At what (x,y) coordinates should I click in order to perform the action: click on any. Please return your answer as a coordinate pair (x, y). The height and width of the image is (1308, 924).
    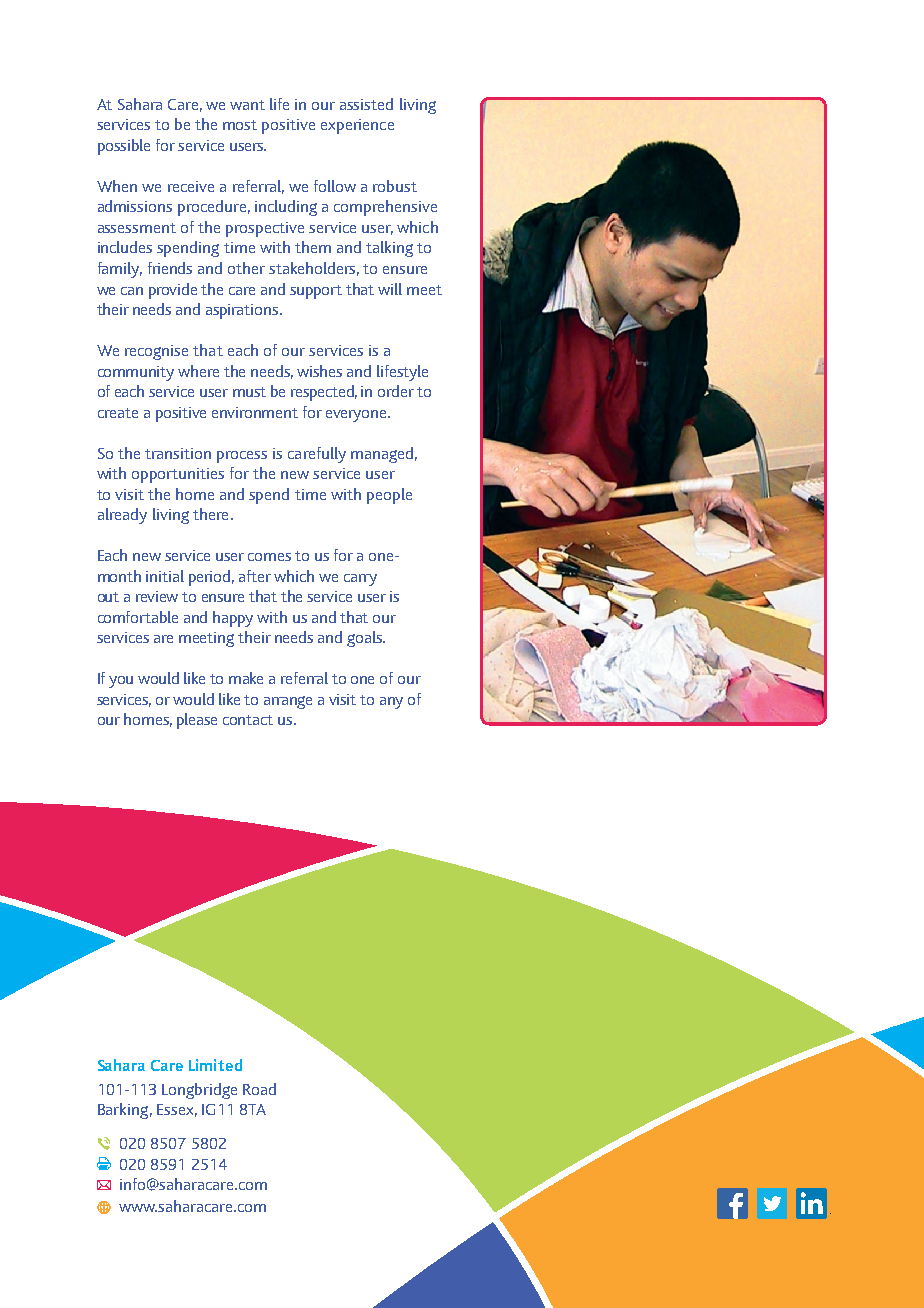
    Looking at the image, I should click on (391, 703).
